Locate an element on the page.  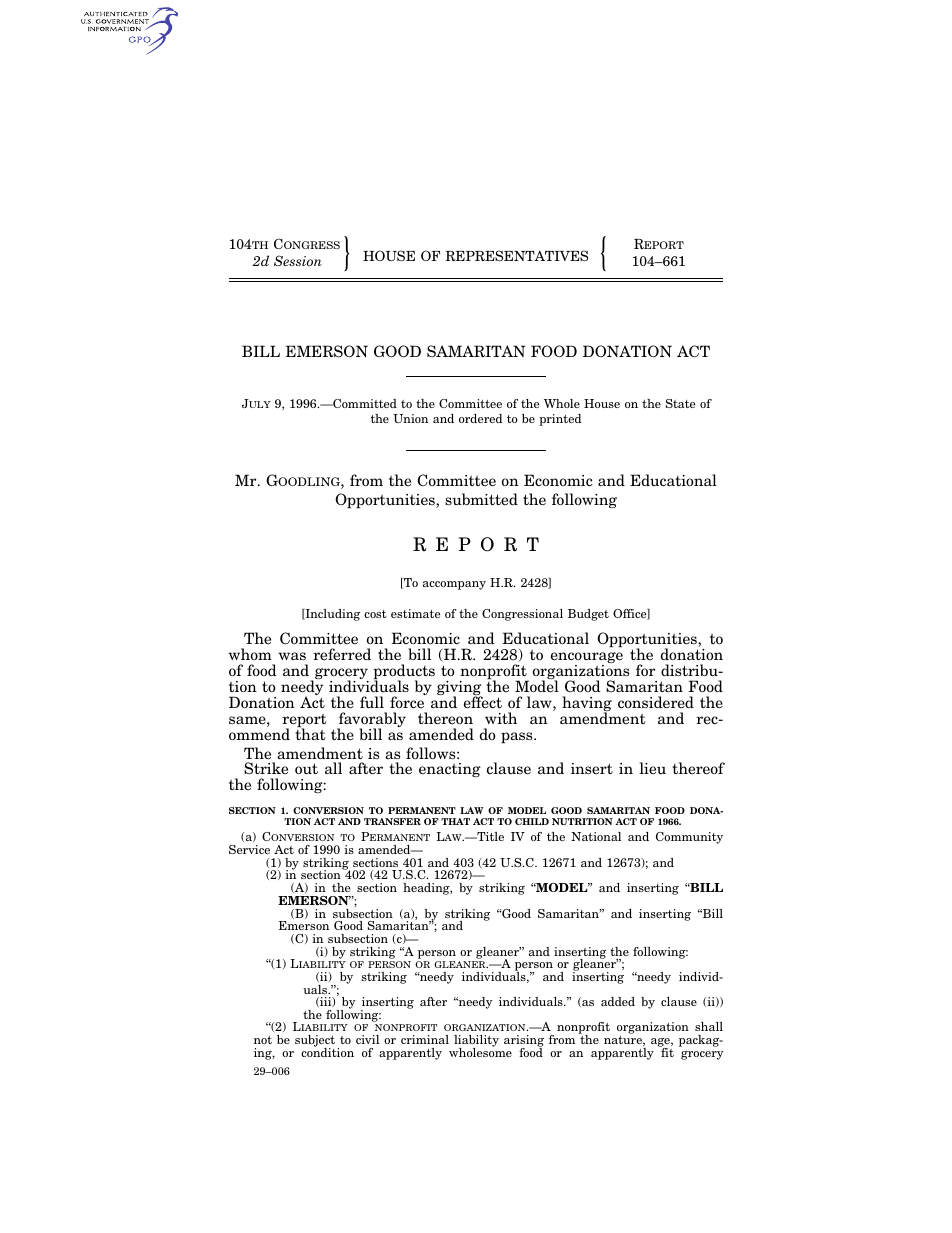
lieu is located at coordinates (653, 768).
